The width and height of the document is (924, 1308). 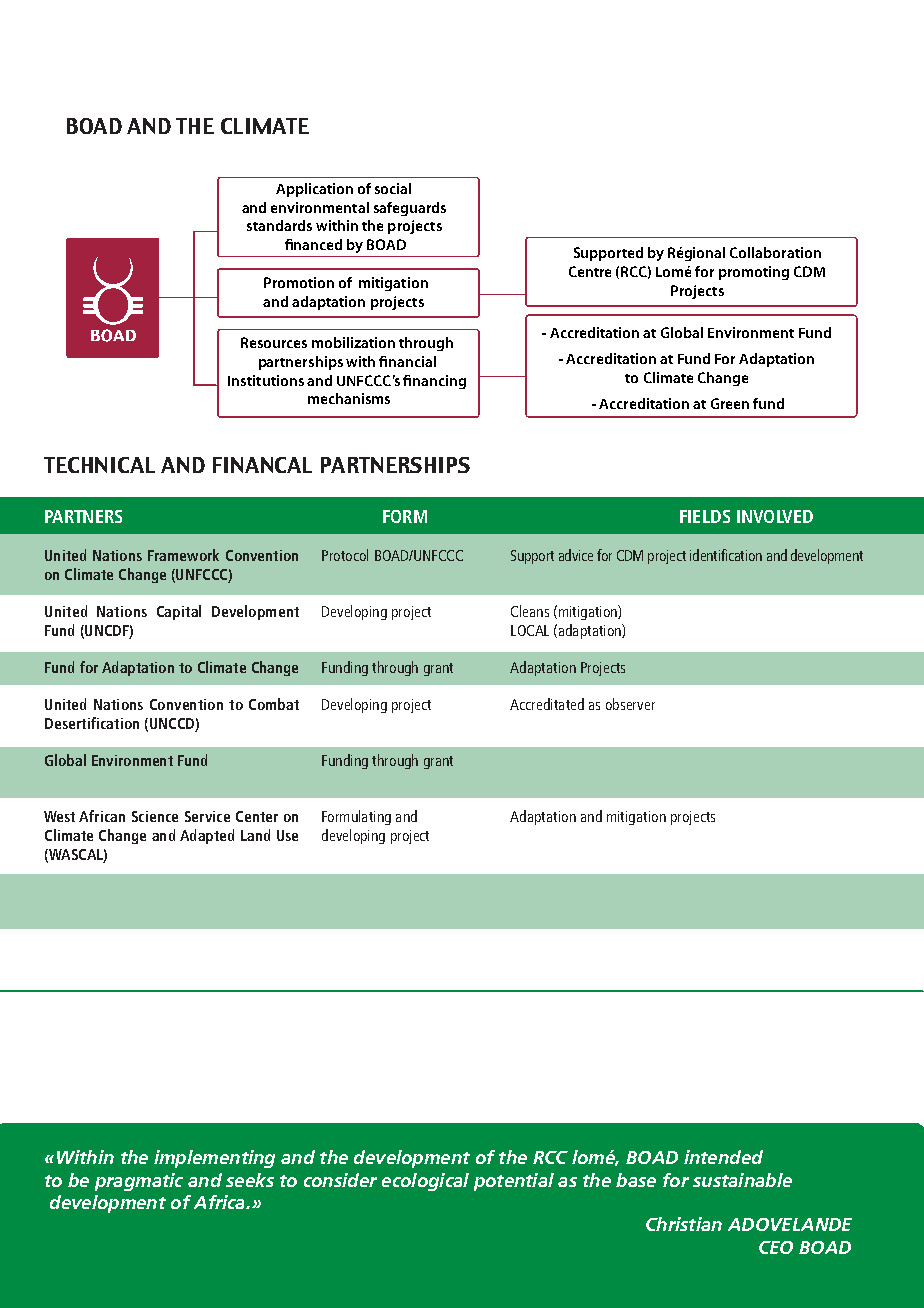 I want to click on intended, so click(x=723, y=1157).
